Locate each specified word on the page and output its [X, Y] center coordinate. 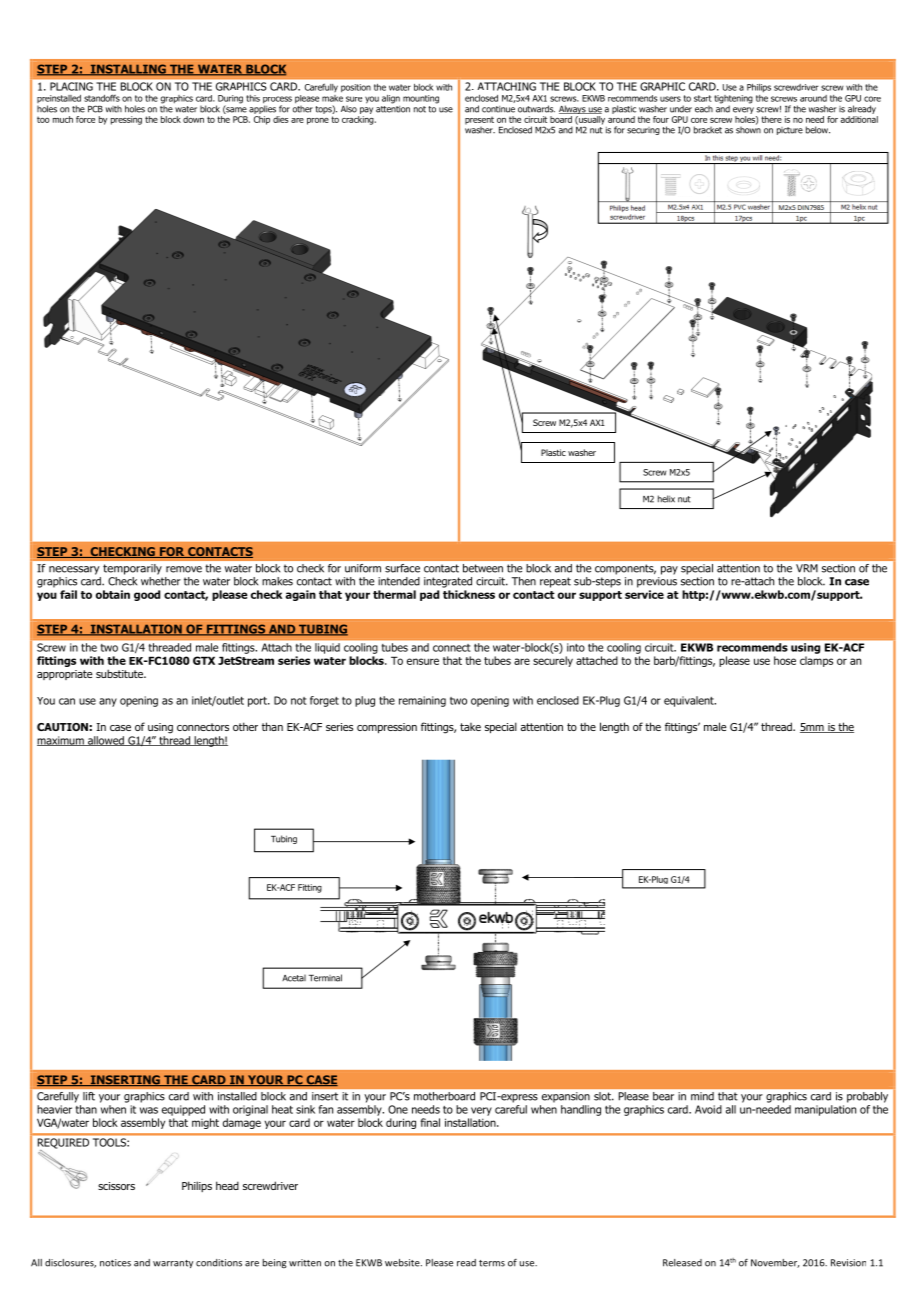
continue [498, 109]
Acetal [294, 978]
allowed [106, 741]
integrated [448, 582]
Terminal [325, 978]
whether [161, 581]
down [193, 119]
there [771, 119]
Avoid [708, 1109]
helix [666, 499]
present [479, 120]
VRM [807, 568]
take [470, 727]
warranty [173, 1264]
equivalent [690, 701]
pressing [126, 120]
